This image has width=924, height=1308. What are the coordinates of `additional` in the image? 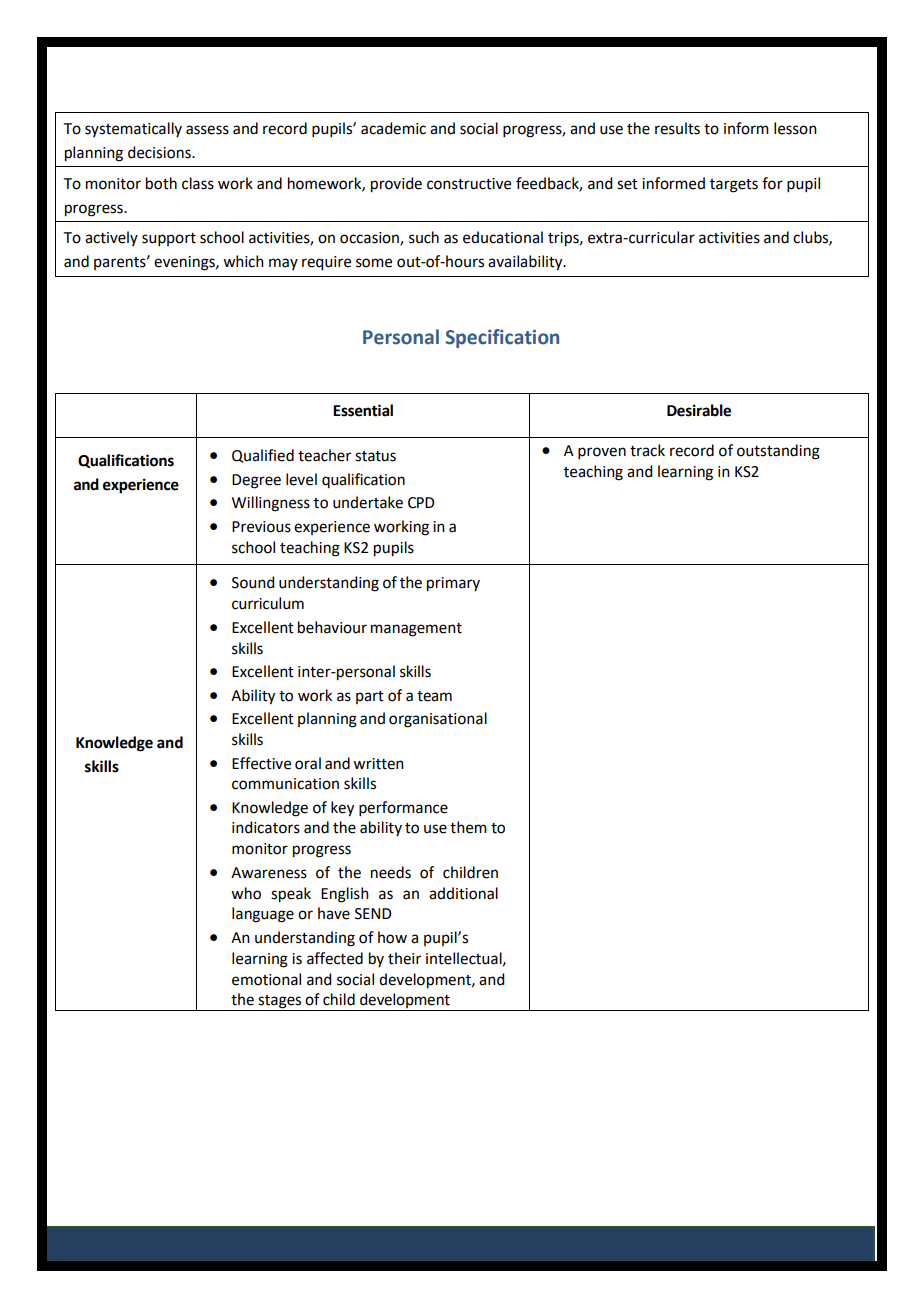 It's located at (463, 893).
